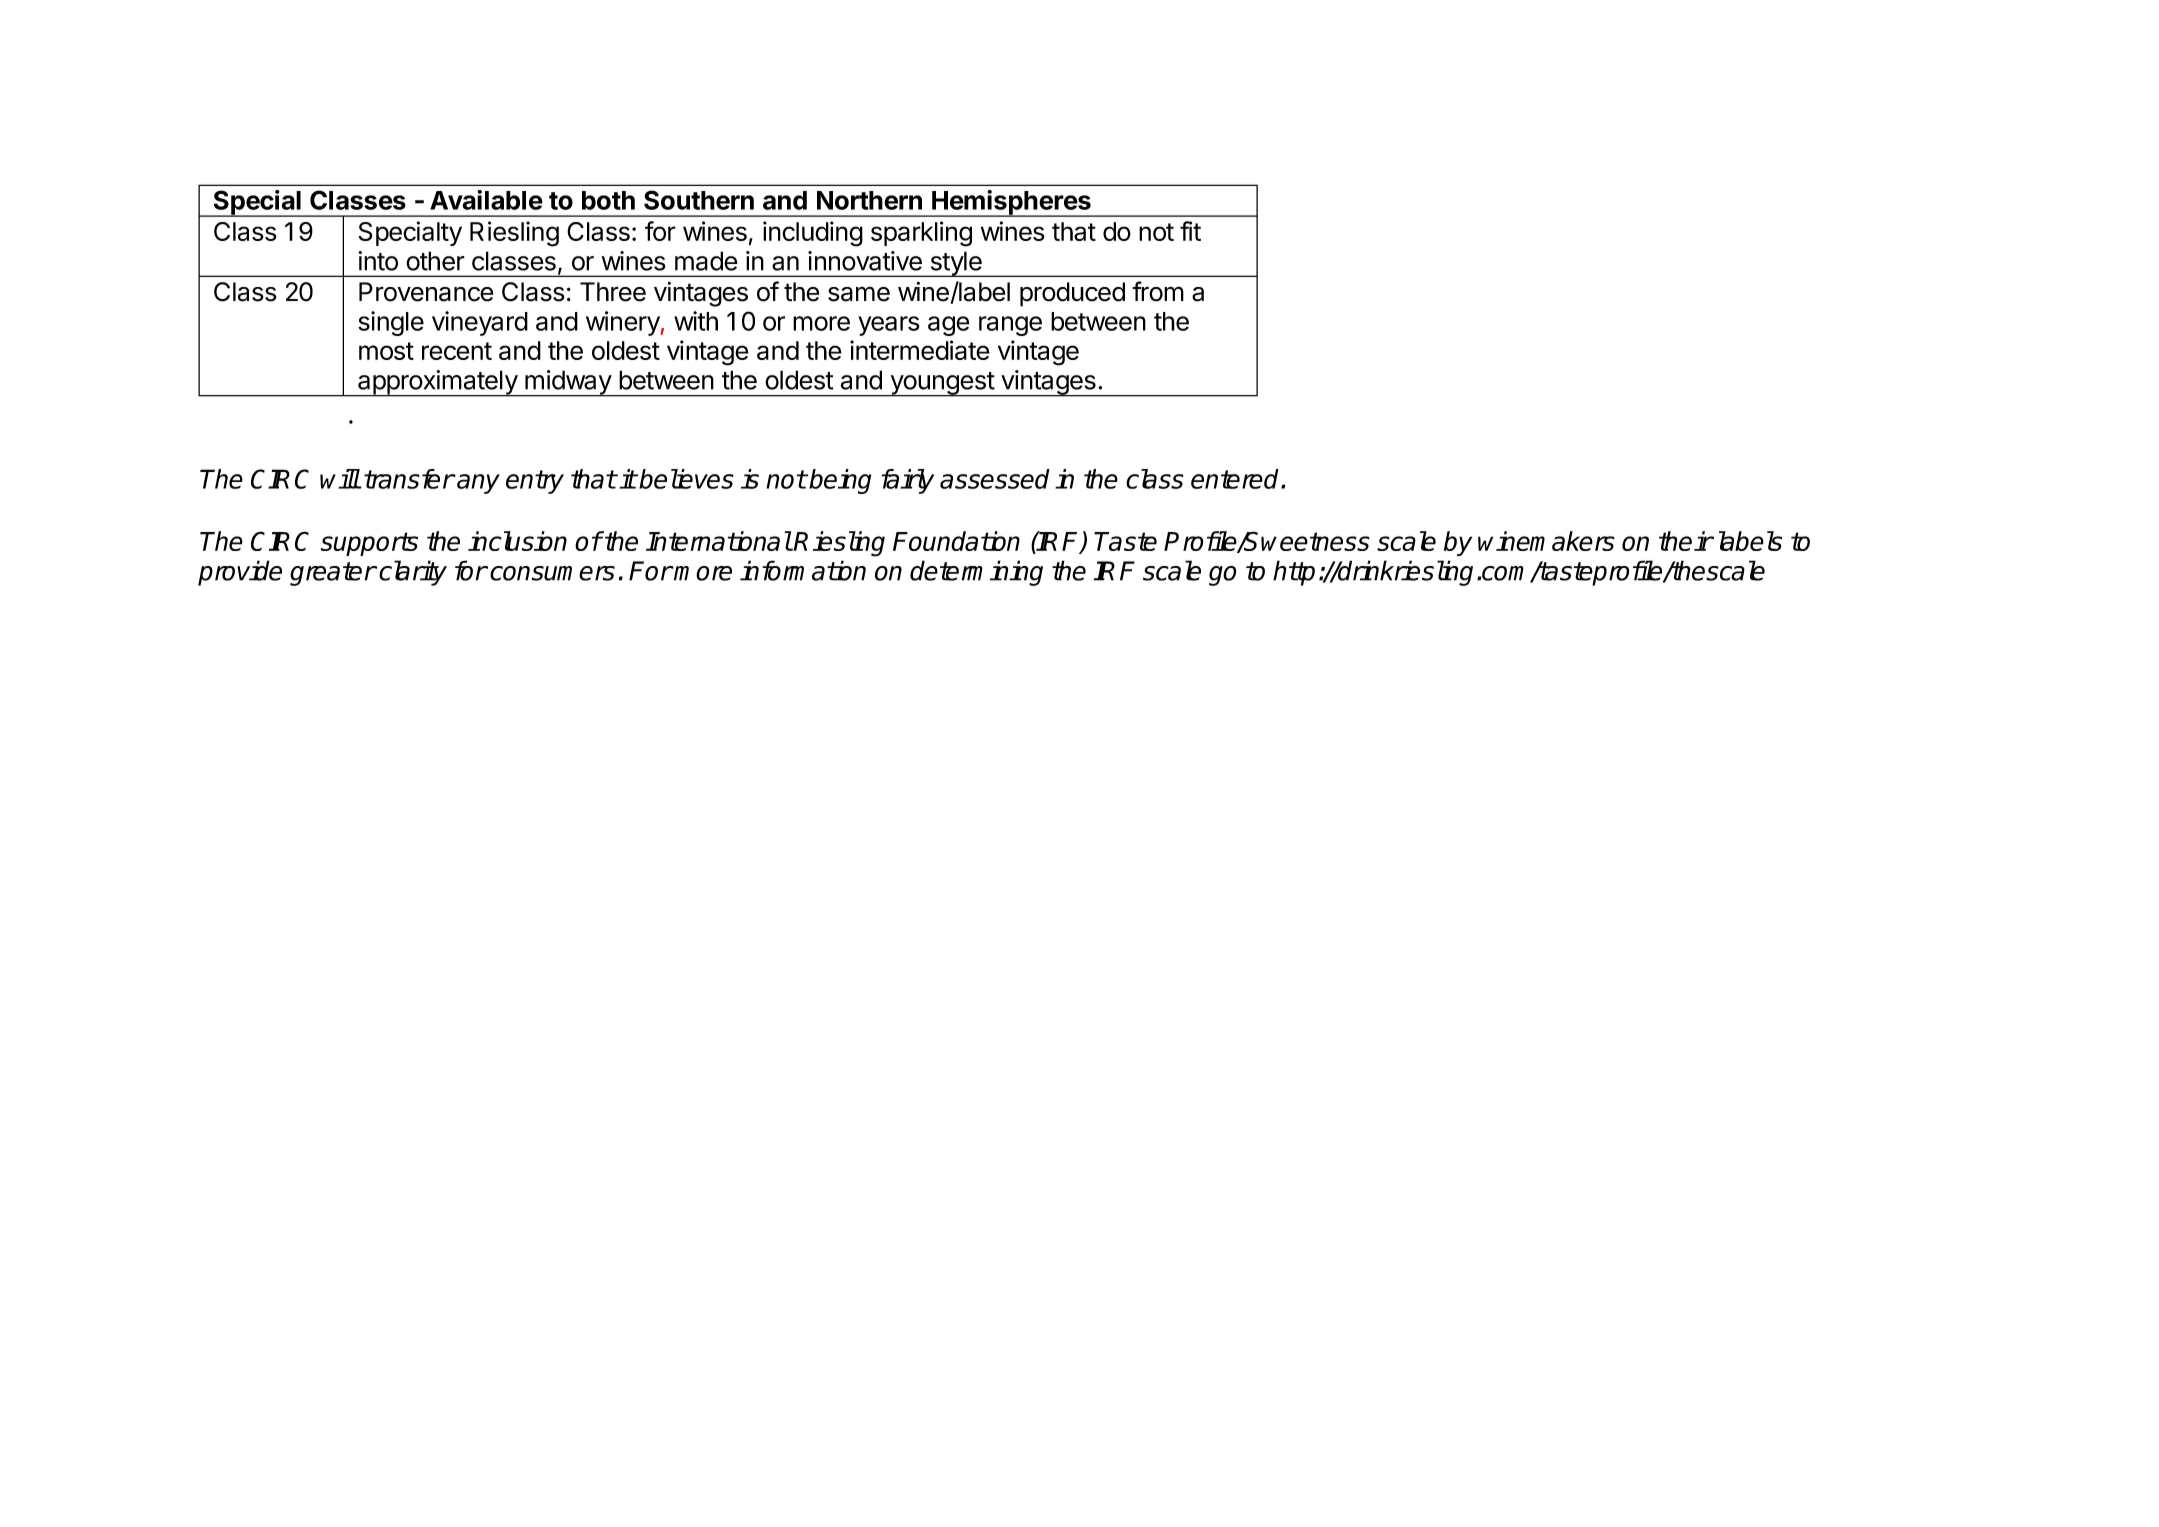  What do you see at coordinates (1686, 541) in the image?
I see `their` at bounding box center [1686, 541].
